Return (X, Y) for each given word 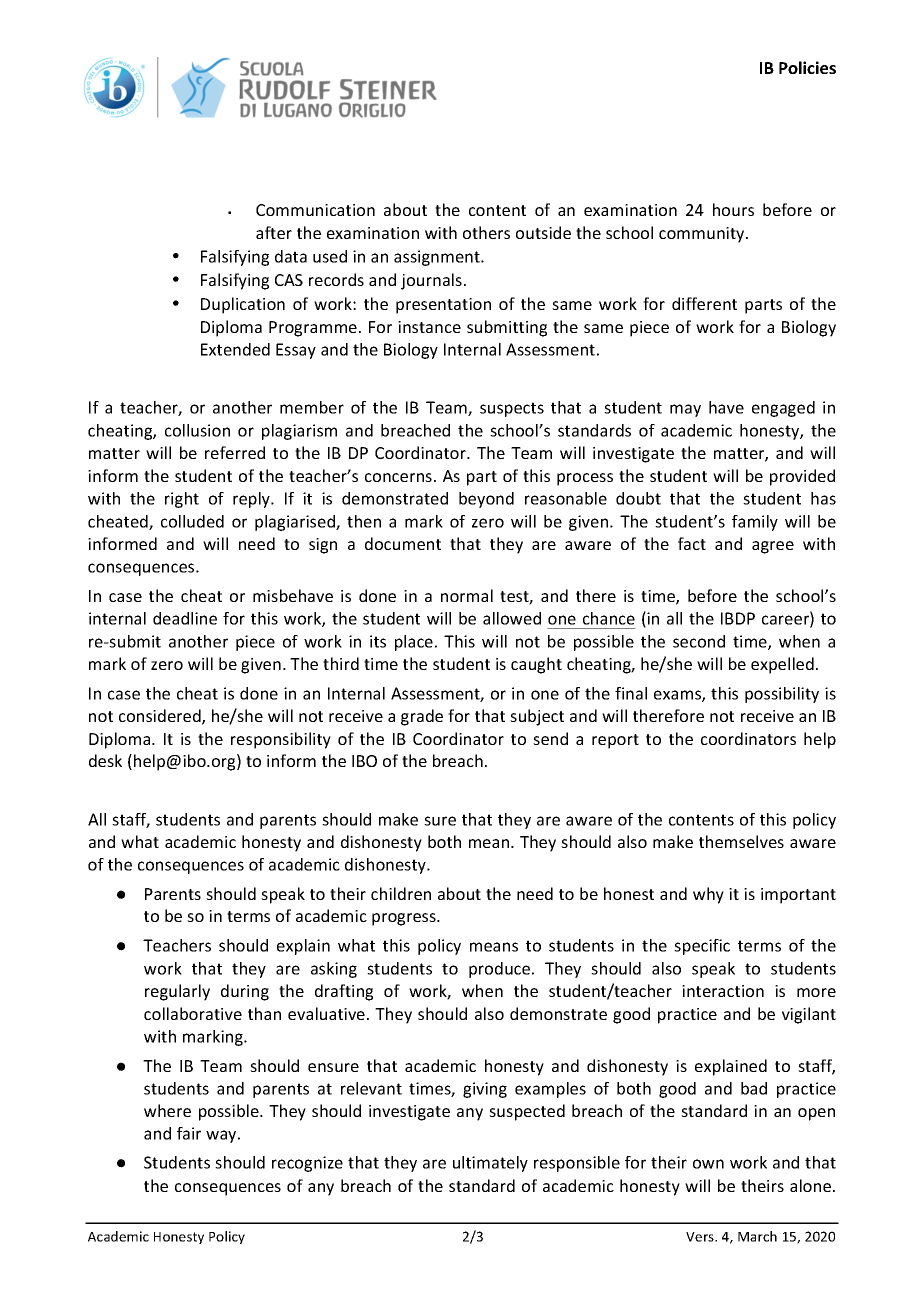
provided (802, 477)
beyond (486, 500)
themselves (741, 841)
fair (189, 1133)
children (401, 893)
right (182, 500)
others (486, 232)
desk (105, 760)
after (274, 232)
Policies (807, 67)
